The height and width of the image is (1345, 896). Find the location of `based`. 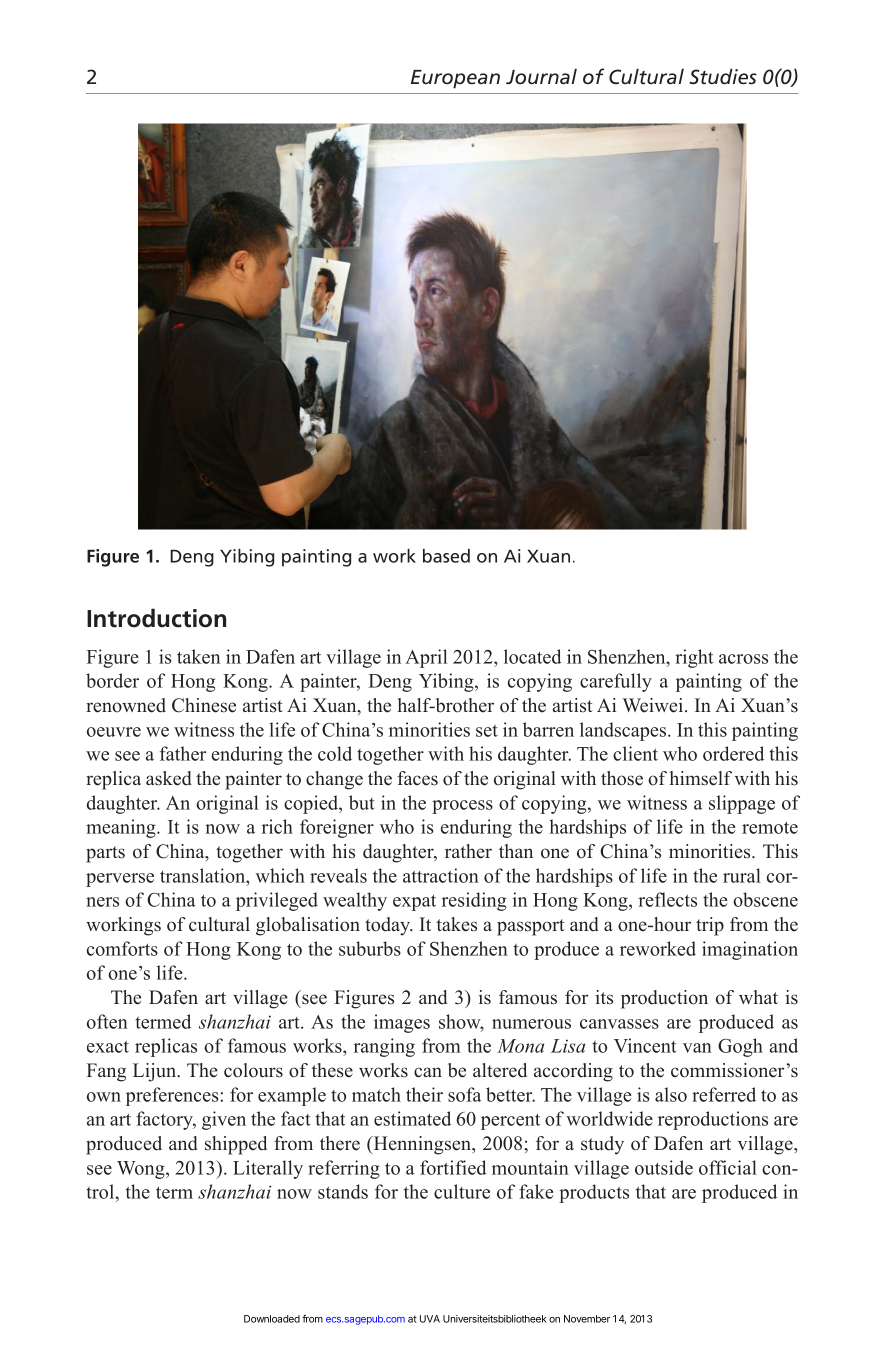

based is located at coordinates (446, 556).
